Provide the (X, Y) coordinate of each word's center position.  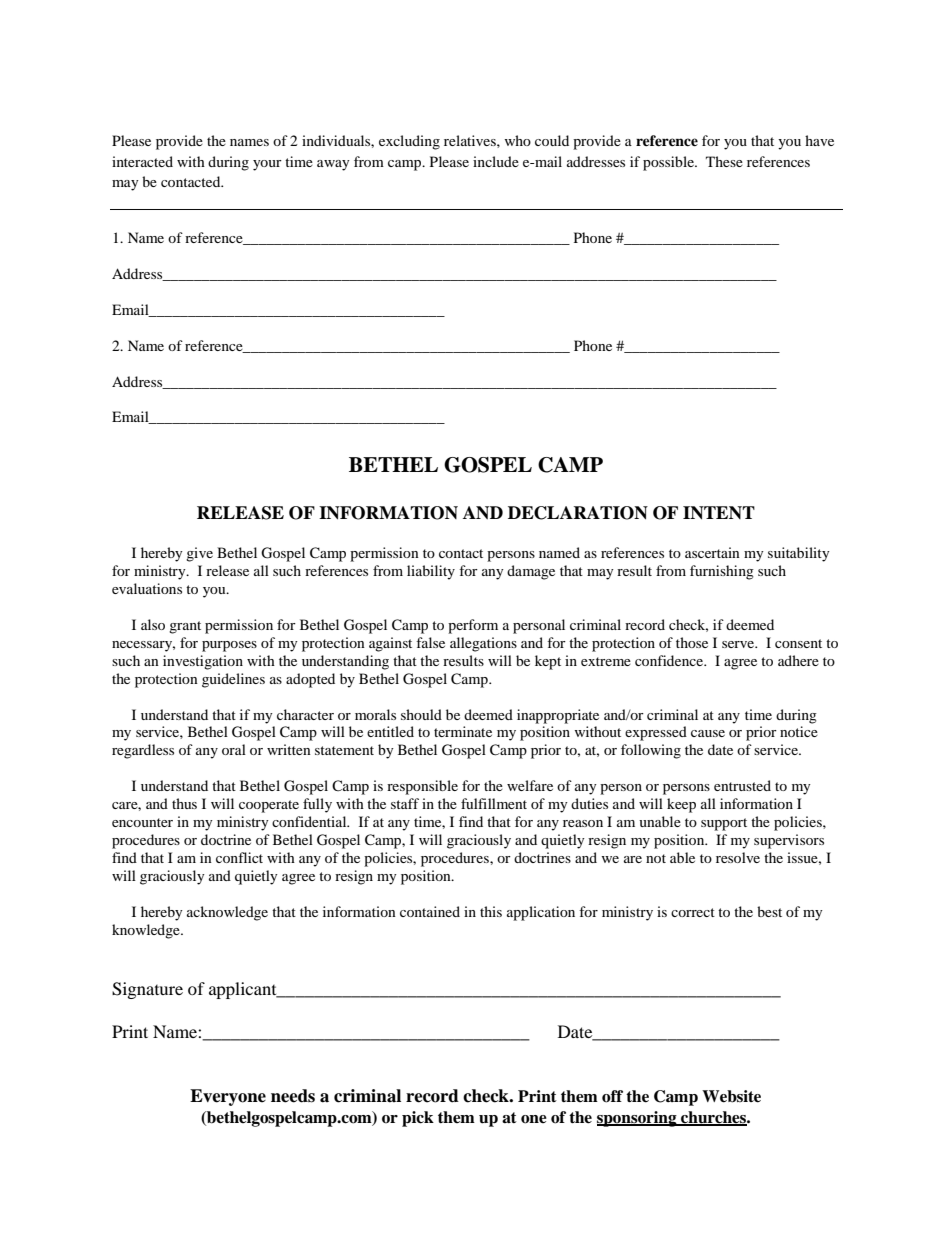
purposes (229, 646)
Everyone (228, 1097)
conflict (239, 857)
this (491, 911)
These (724, 161)
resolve (738, 857)
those (692, 642)
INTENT (719, 513)
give (199, 554)
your (267, 165)
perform (473, 626)
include (496, 161)
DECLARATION (578, 513)
